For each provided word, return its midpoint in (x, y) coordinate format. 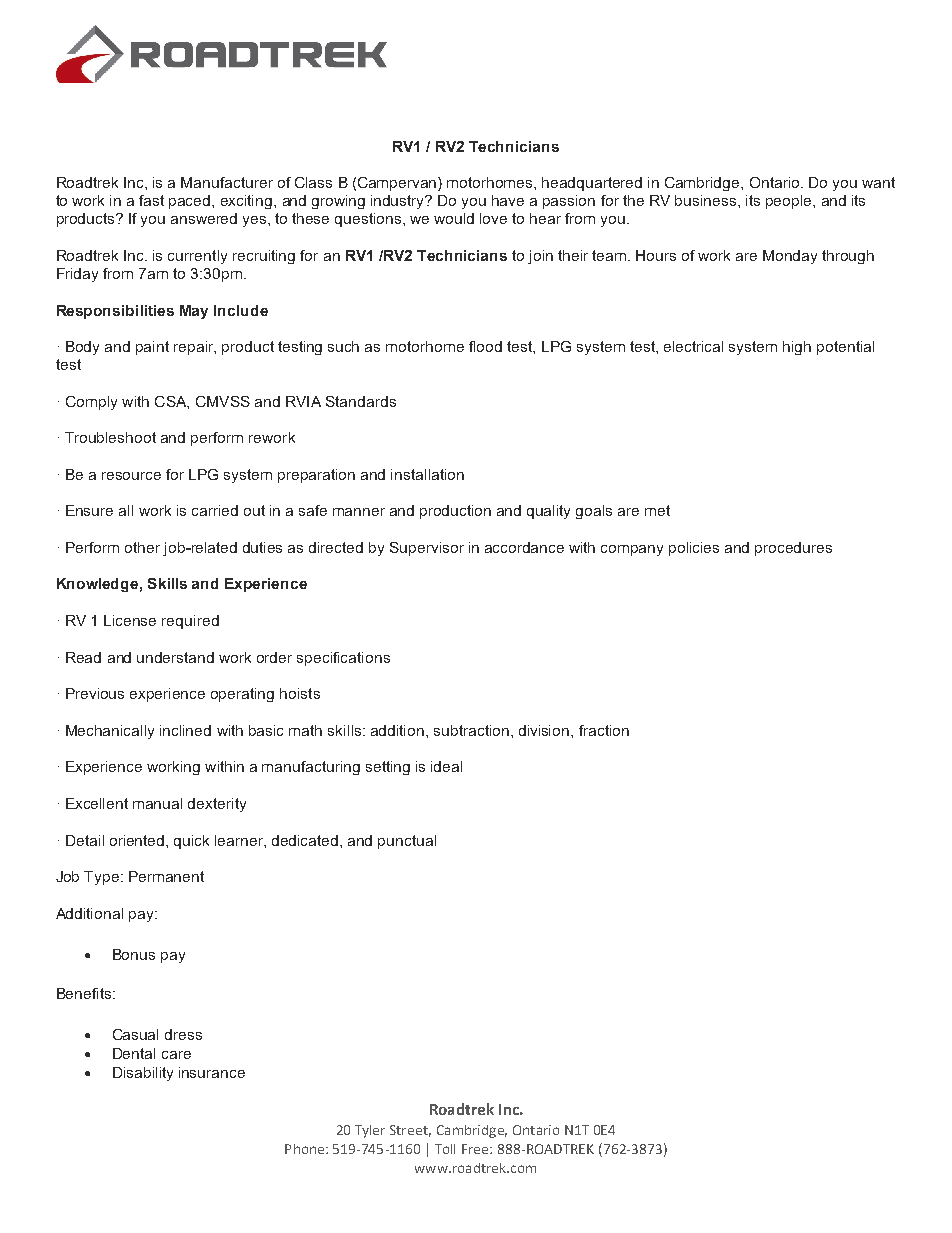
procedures (793, 549)
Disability (143, 1074)
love (493, 218)
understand (175, 657)
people (790, 202)
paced (191, 202)
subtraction (471, 730)
